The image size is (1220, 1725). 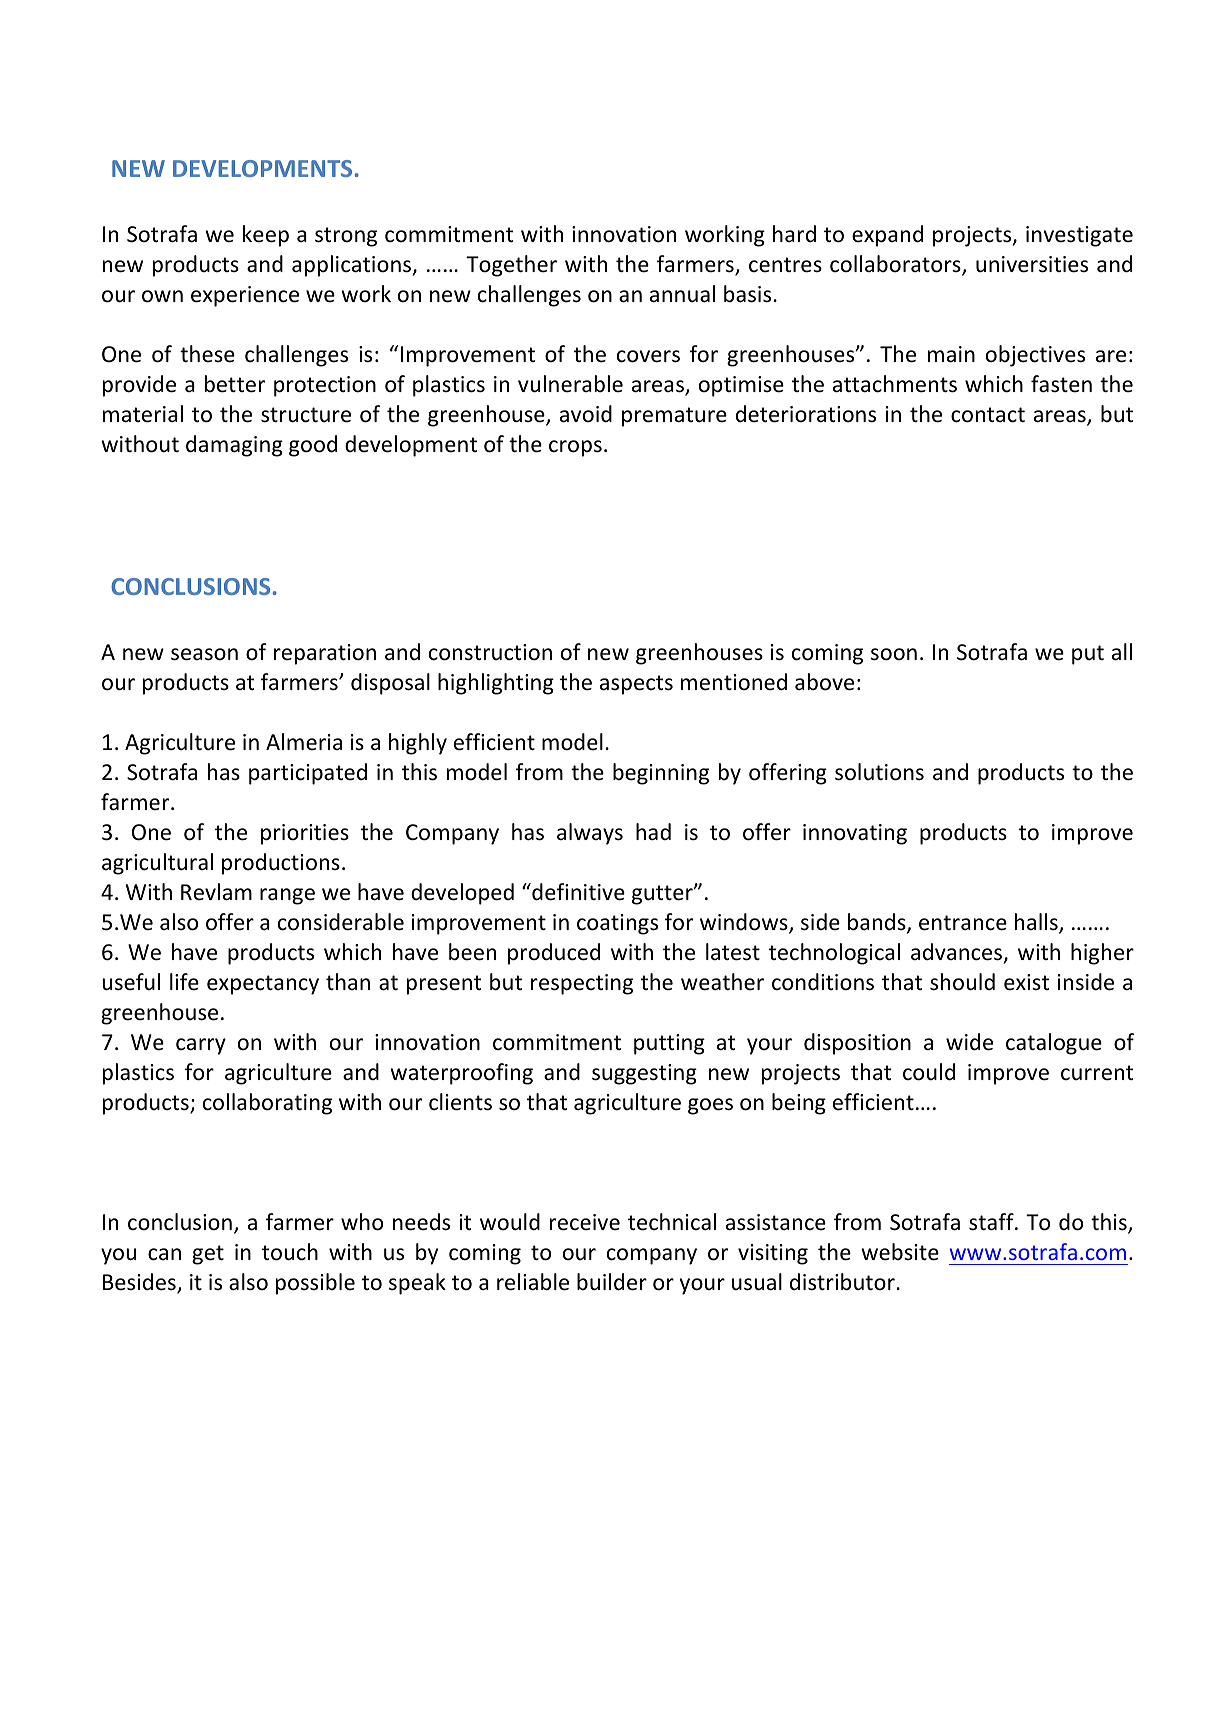 I want to click on season, so click(x=204, y=654).
